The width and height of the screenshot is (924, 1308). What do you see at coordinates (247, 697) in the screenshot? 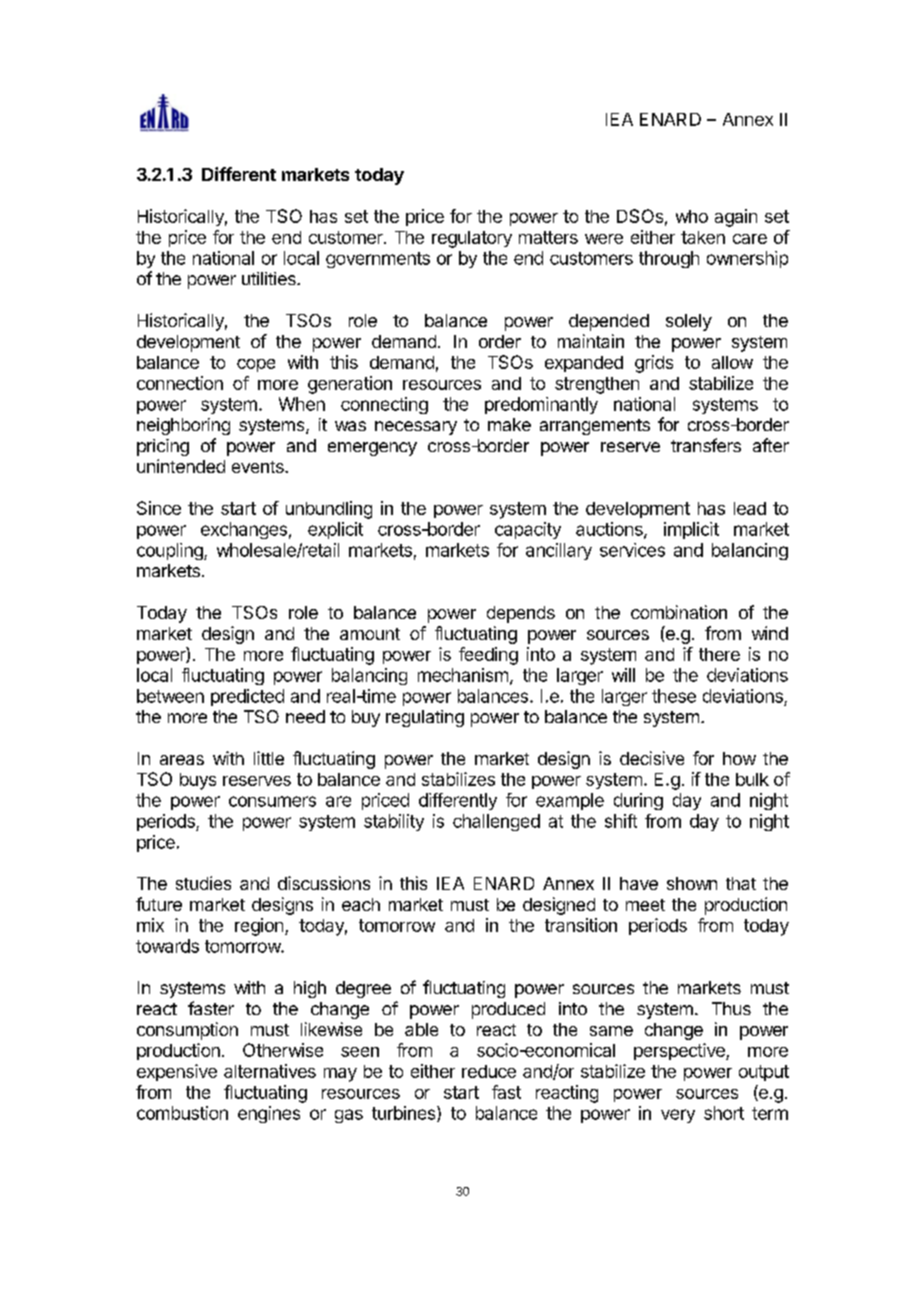
I see `predicted` at bounding box center [247, 697].
